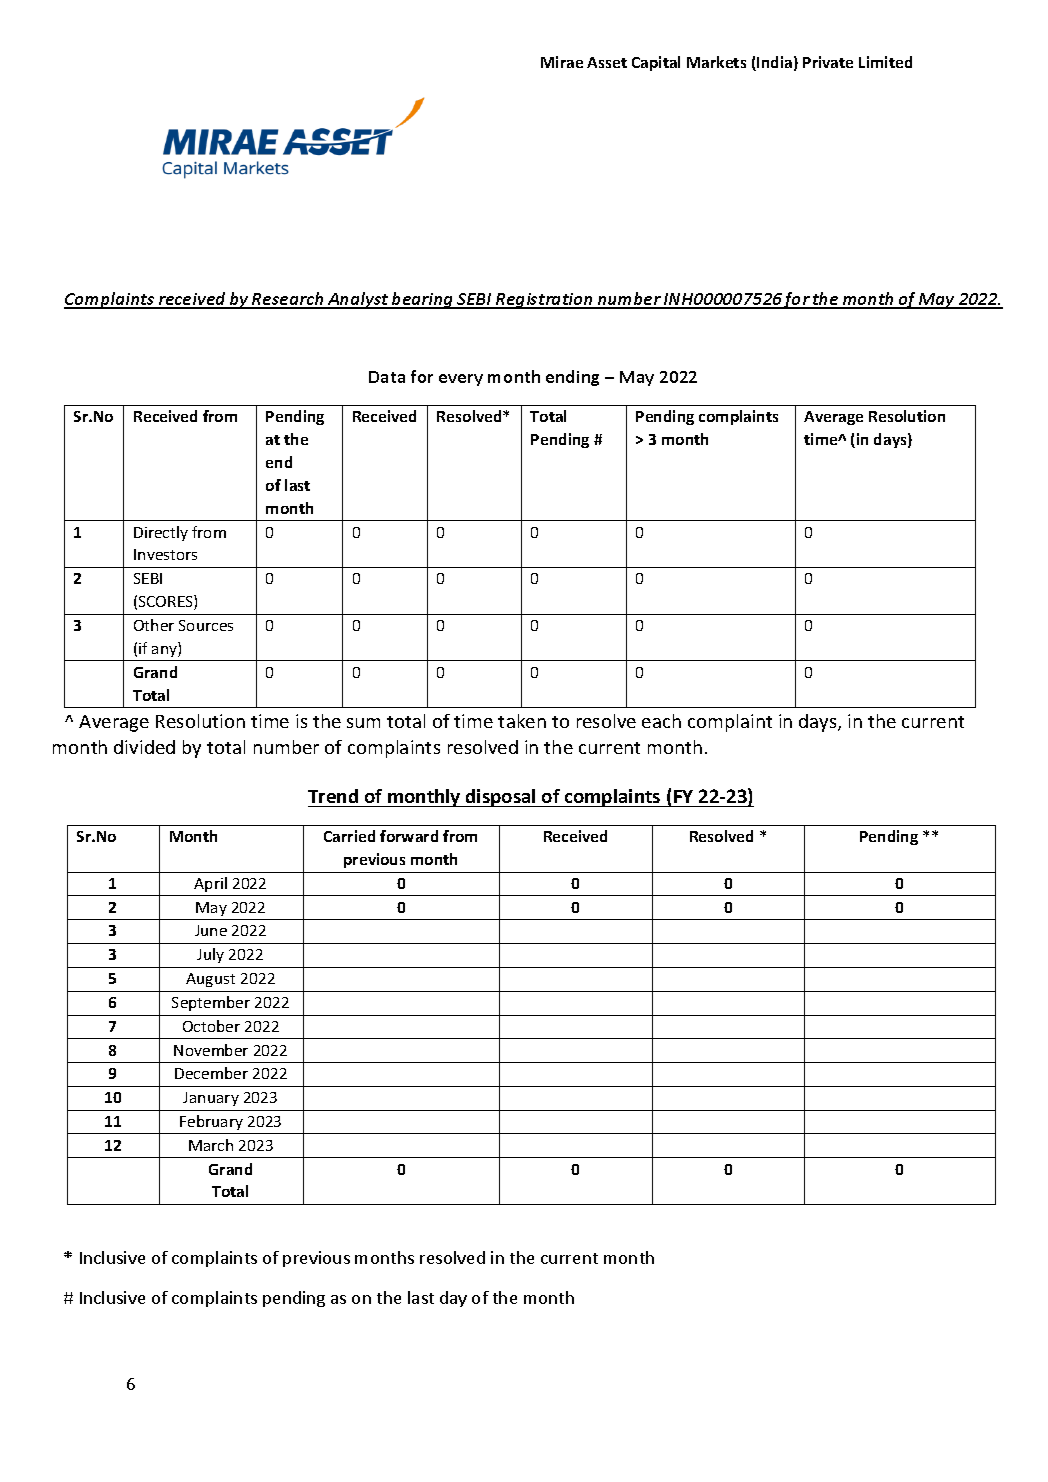 The image size is (1048, 1482). What do you see at coordinates (211, 1122) in the document?
I see `February` at bounding box center [211, 1122].
